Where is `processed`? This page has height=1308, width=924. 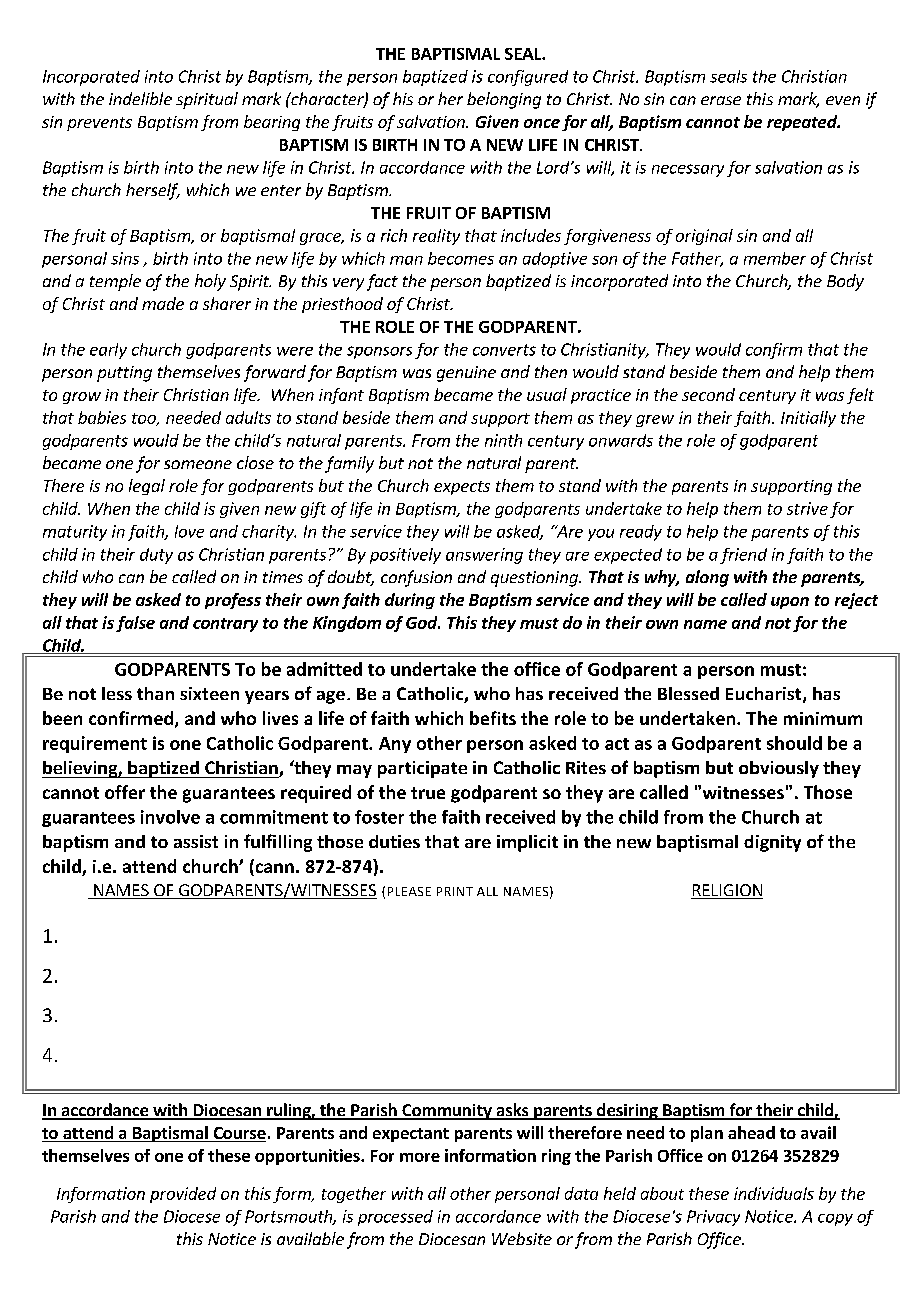 processed is located at coordinates (395, 1218).
